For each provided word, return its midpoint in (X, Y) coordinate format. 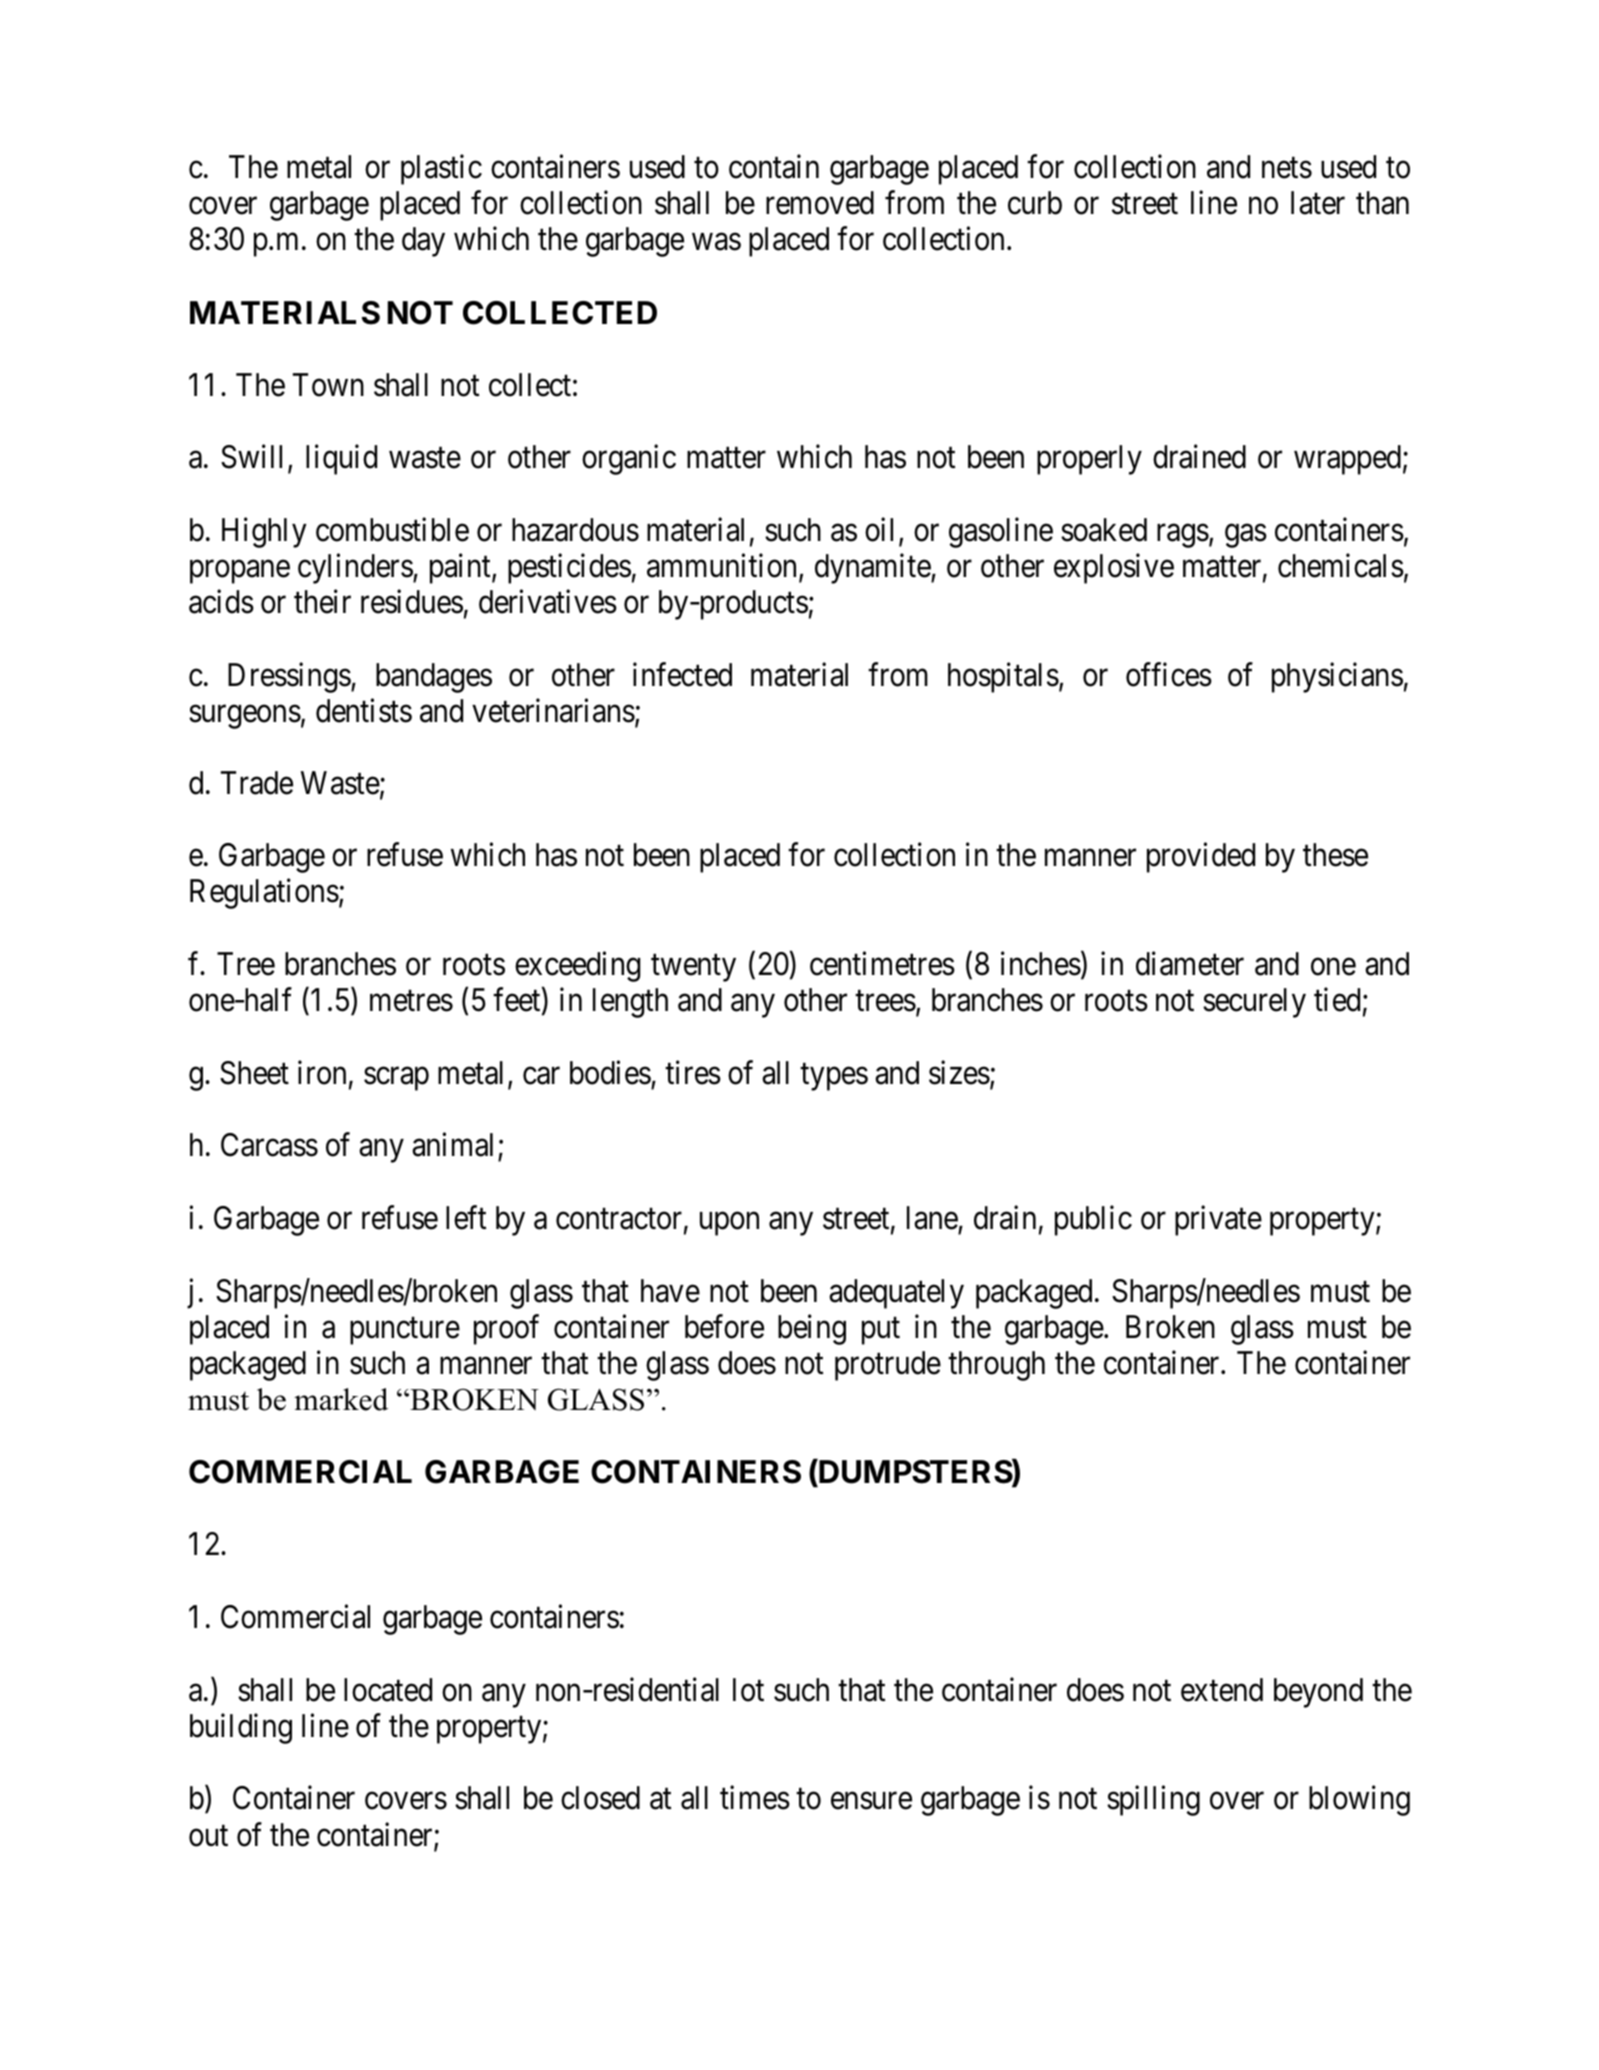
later (1318, 203)
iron (322, 1072)
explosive (1114, 568)
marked (341, 1399)
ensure (871, 1801)
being (812, 1329)
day (423, 242)
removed (820, 203)
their (322, 601)
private (1218, 1221)
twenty (693, 968)
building (241, 1728)
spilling (1153, 1801)
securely (1254, 1003)
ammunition (723, 566)
